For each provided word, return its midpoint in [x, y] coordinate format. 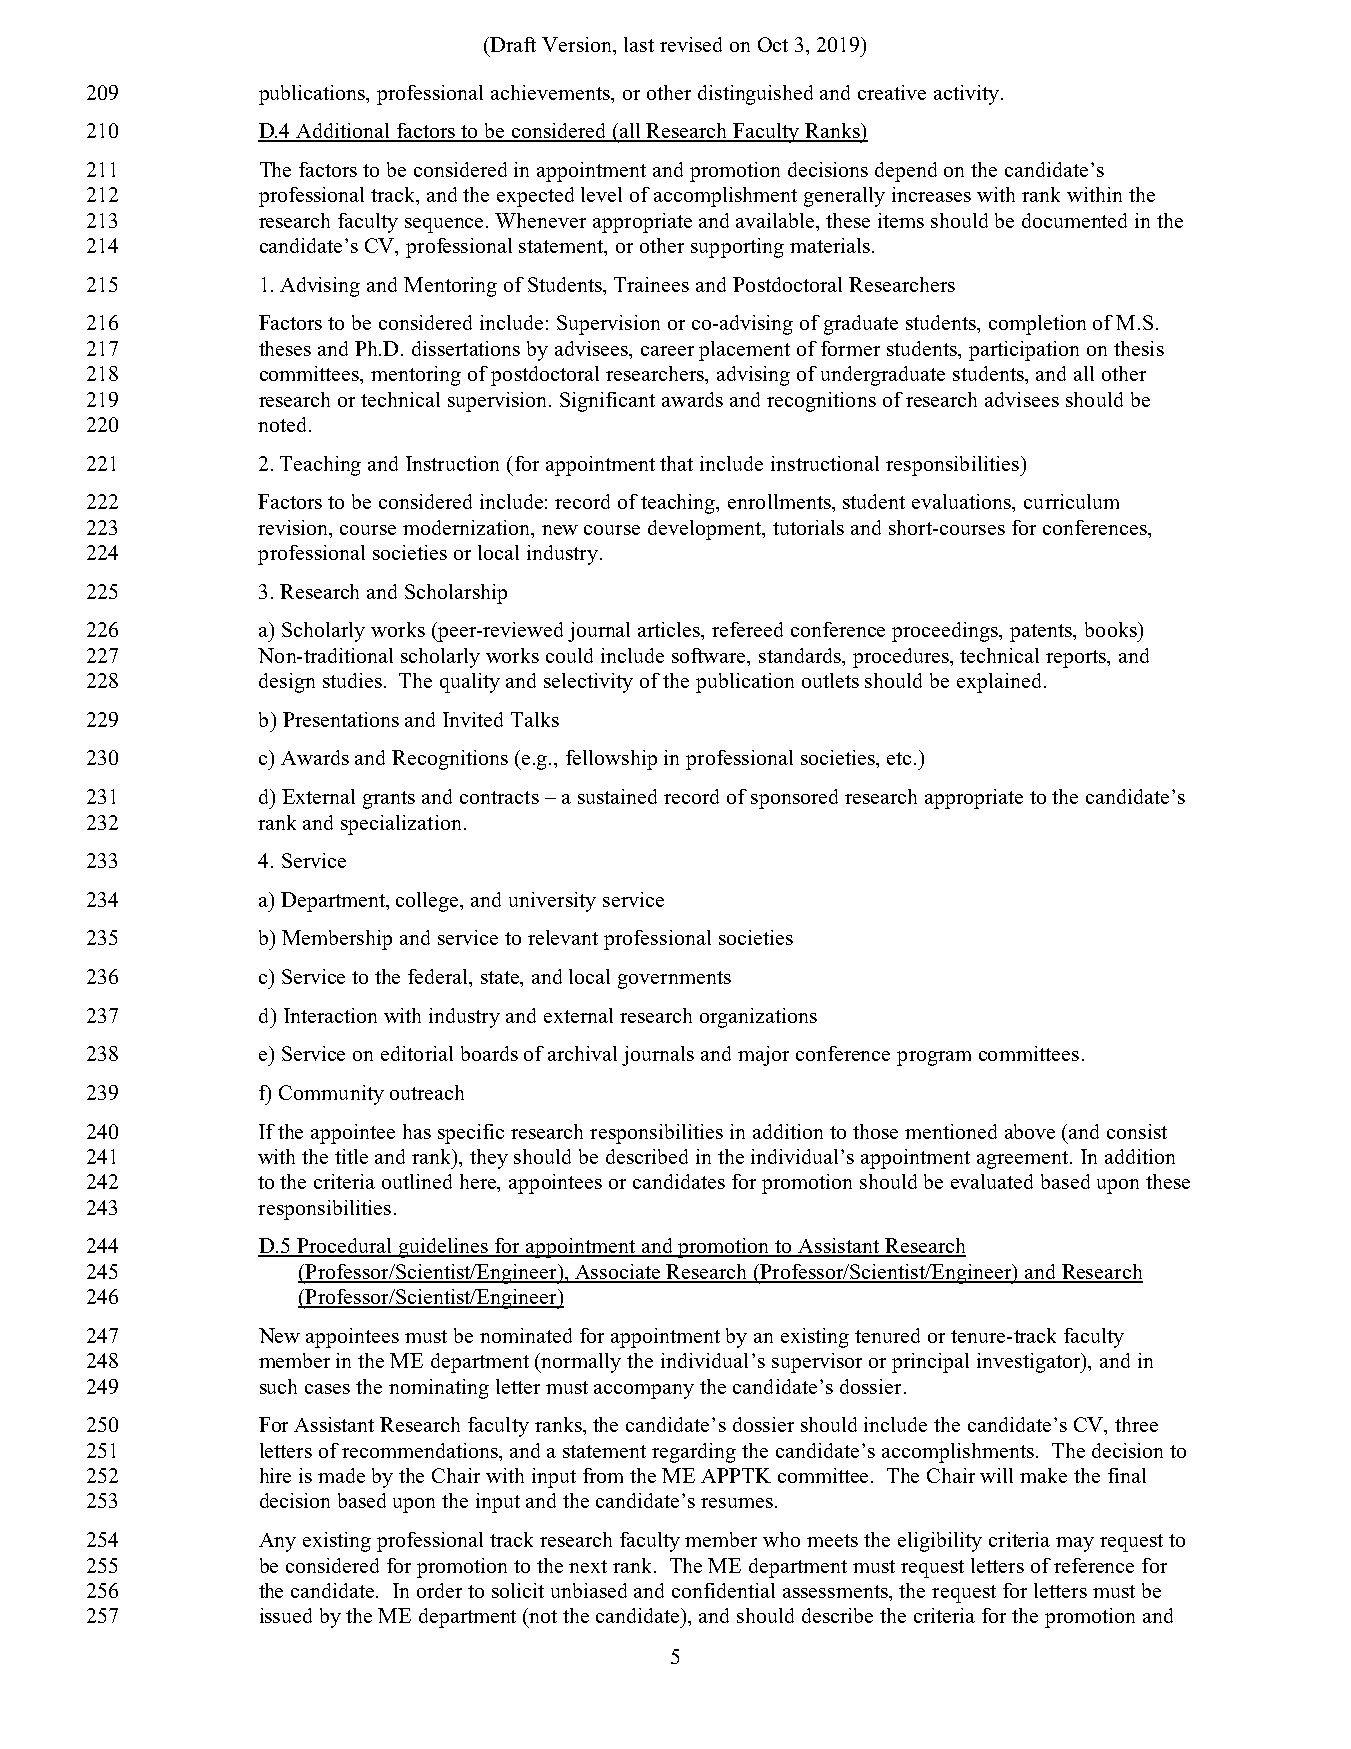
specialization [401, 825]
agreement [1024, 1160]
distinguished [755, 95]
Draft [512, 44]
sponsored [794, 799]
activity [966, 95]
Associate [617, 1273]
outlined [417, 1181]
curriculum [1071, 501]
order [439, 1590]
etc [899, 758]
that [676, 463]
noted [284, 424]
